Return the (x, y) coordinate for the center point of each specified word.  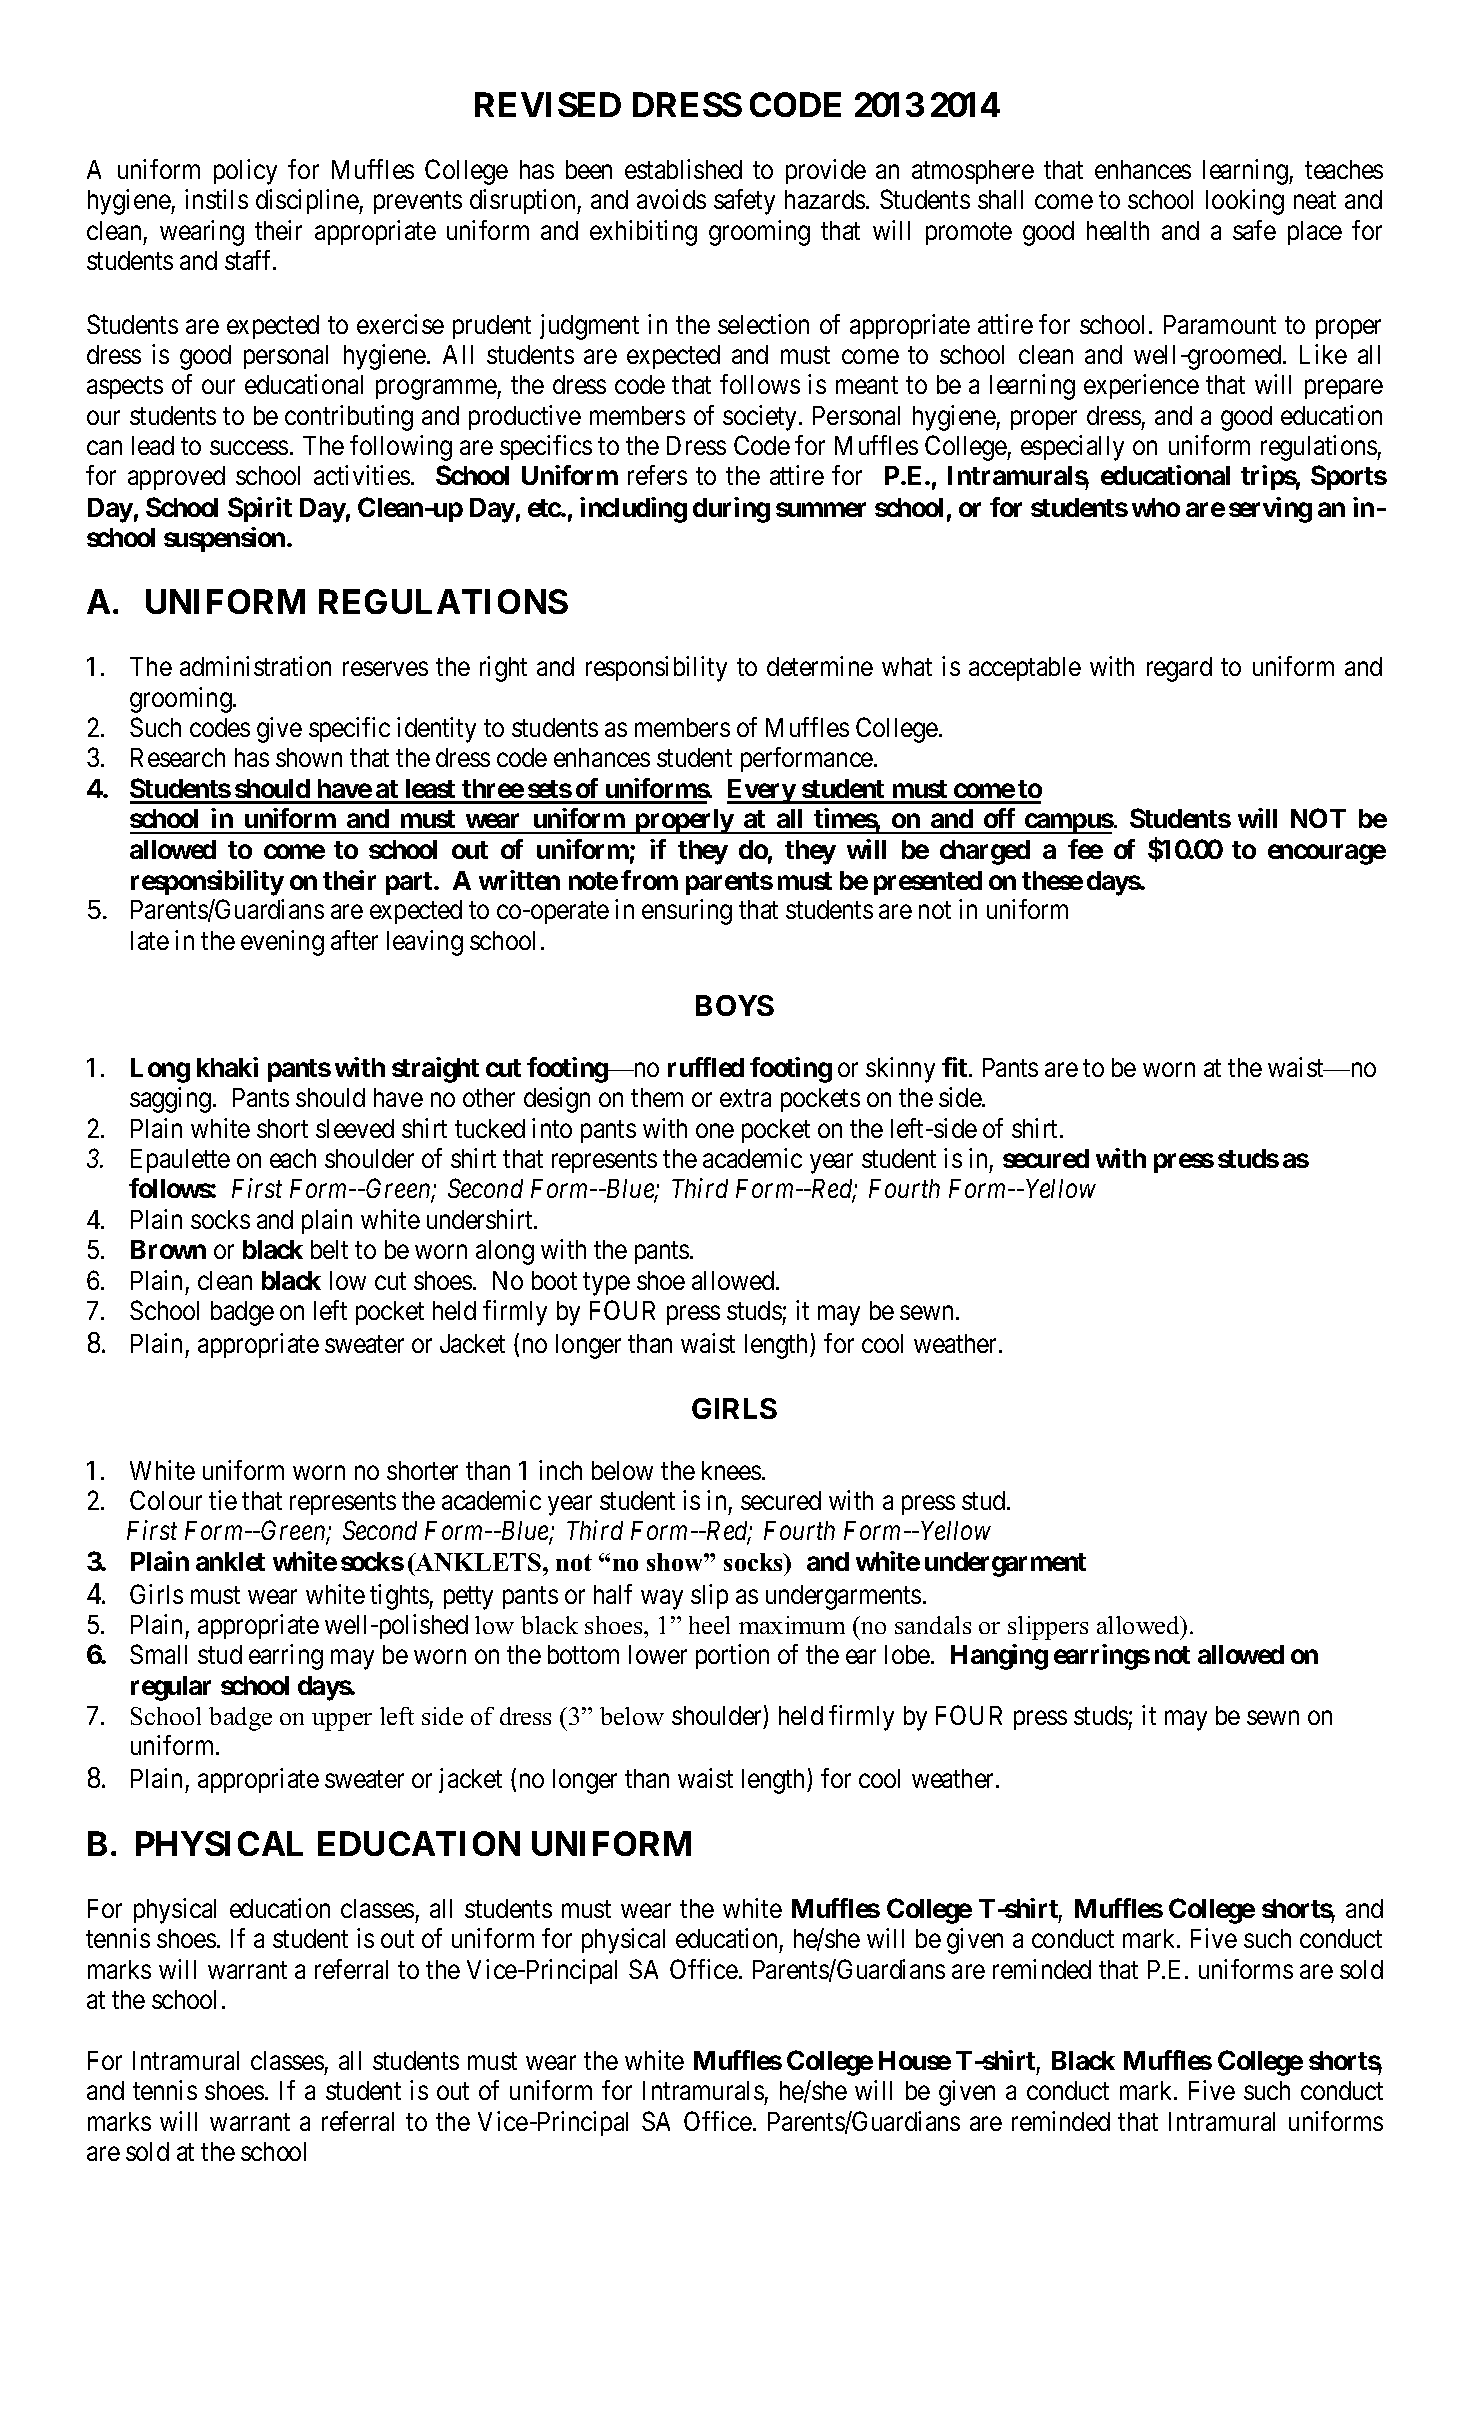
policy (245, 172)
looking (1245, 202)
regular (171, 1688)
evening (282, 943)
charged (985, 852)
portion (732, 1656)
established (683, 169)
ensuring (687, 912)
